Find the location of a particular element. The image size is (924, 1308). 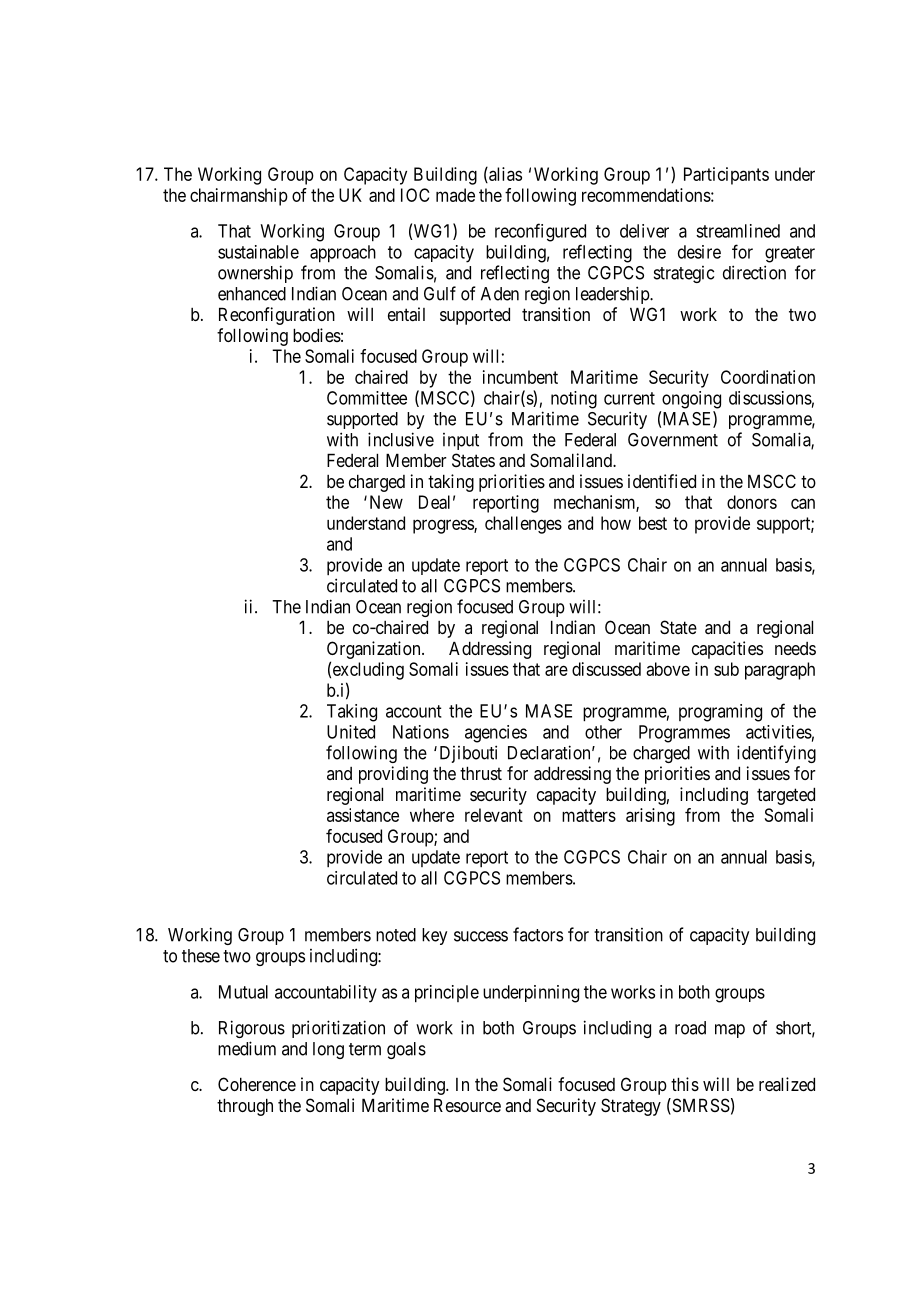

Participants is located at coordinates (726, 176).
